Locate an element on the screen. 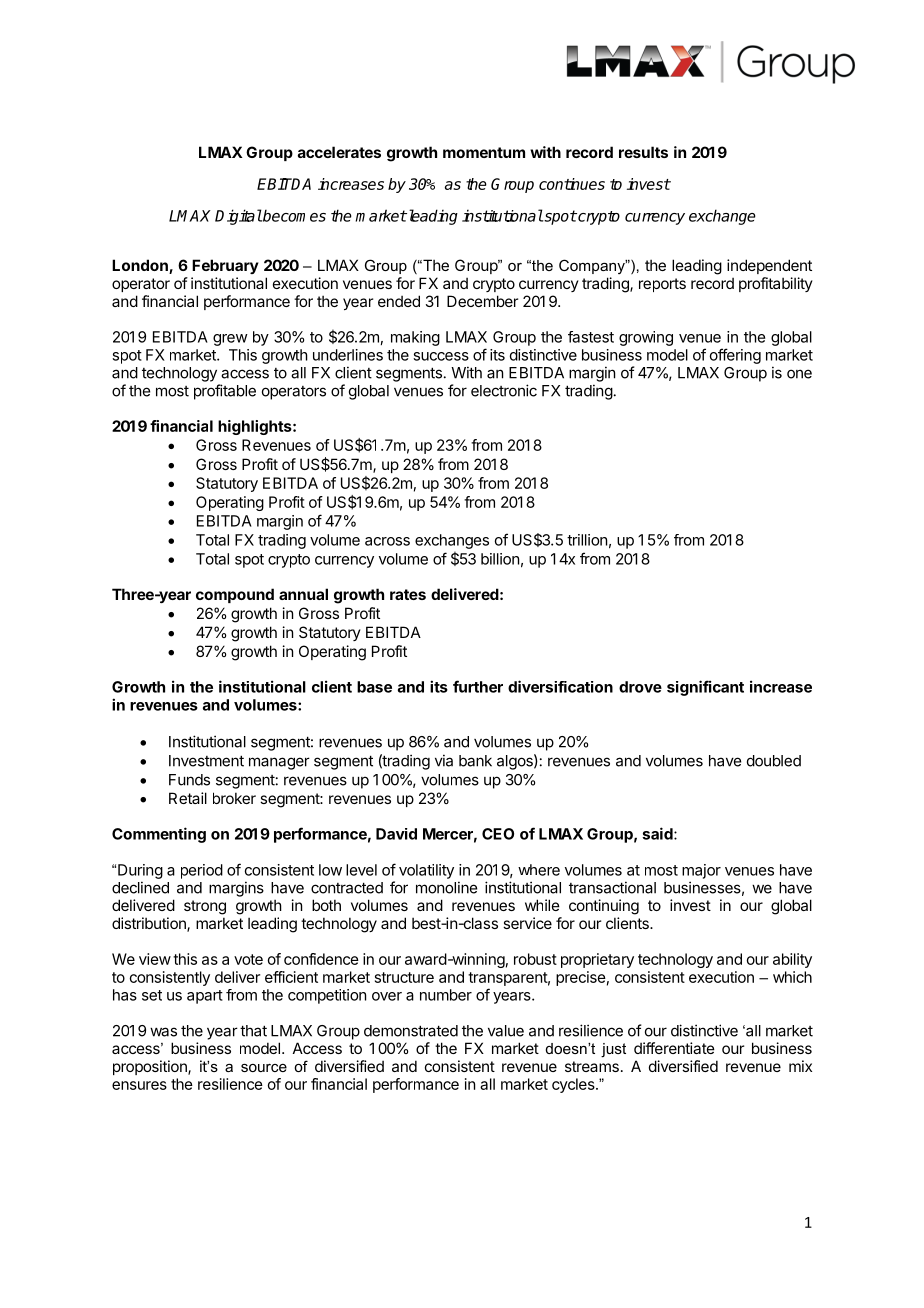 This screenshot has height=1308, width=924. billion is located at coordinates (500, 559).
